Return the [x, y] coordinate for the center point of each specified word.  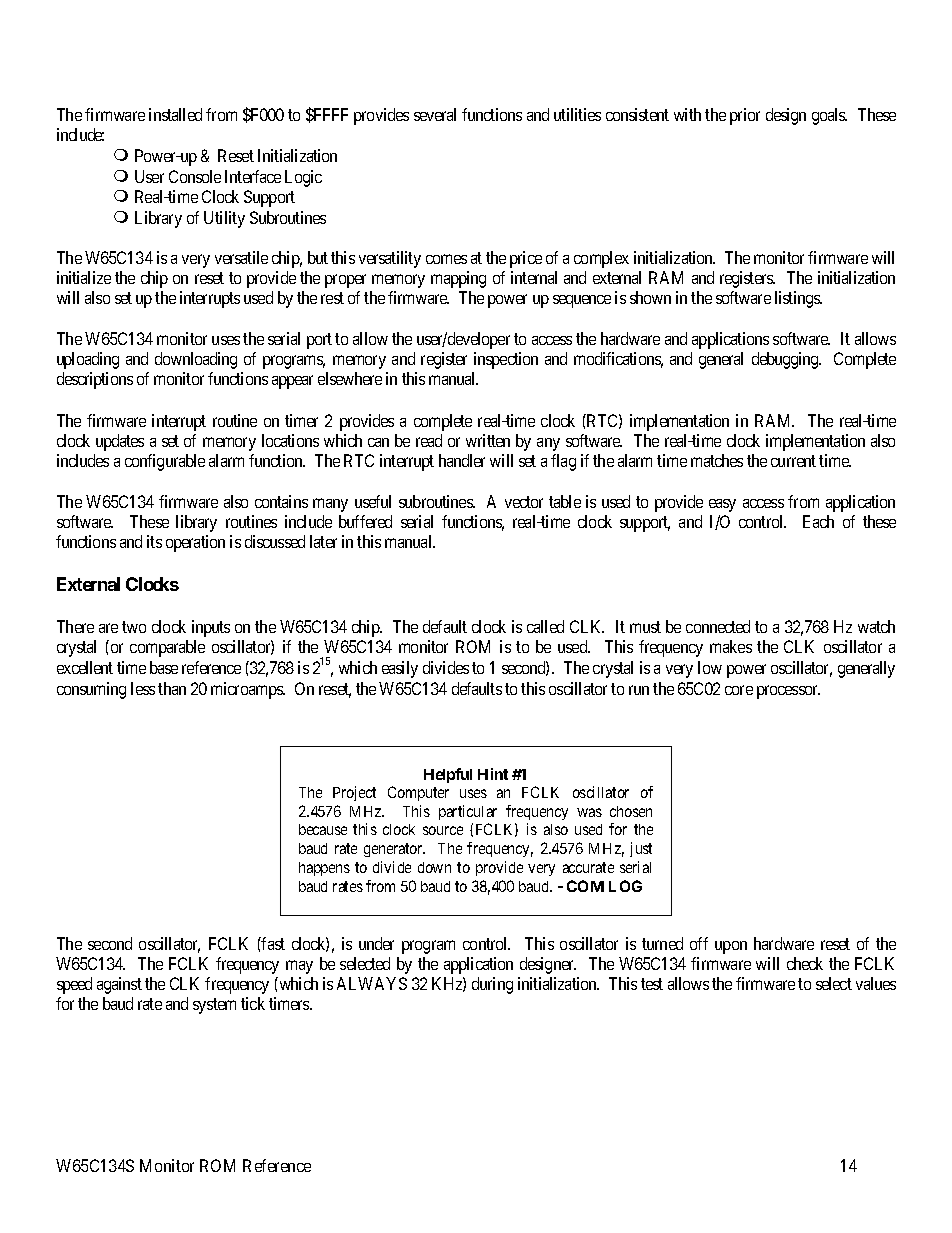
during [492, 985]
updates [120, 442]
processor [788, 692]
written [488, 440]
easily [400, 669]
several [435, 114]
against [119, 985]
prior [745, 116]
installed [175, 114]
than [172, 688]
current [793, 461]
